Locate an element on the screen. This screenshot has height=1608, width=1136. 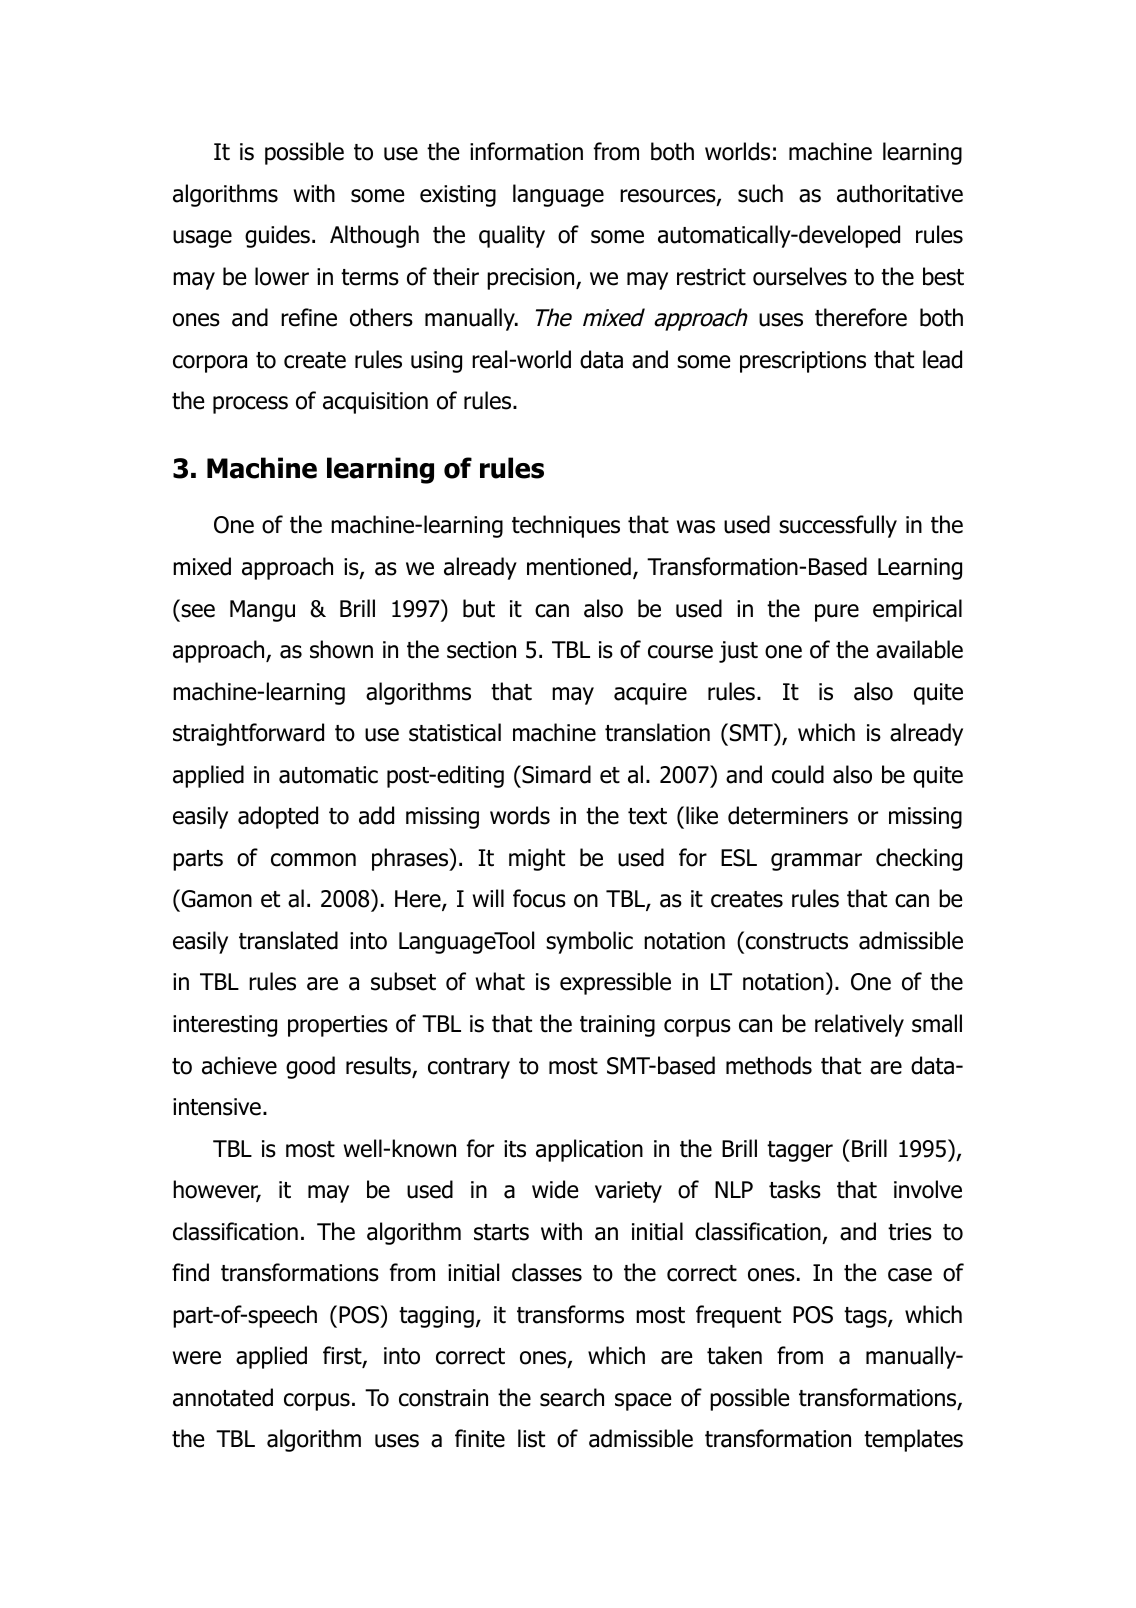
relatively is located at coordinates (859, 1025).
